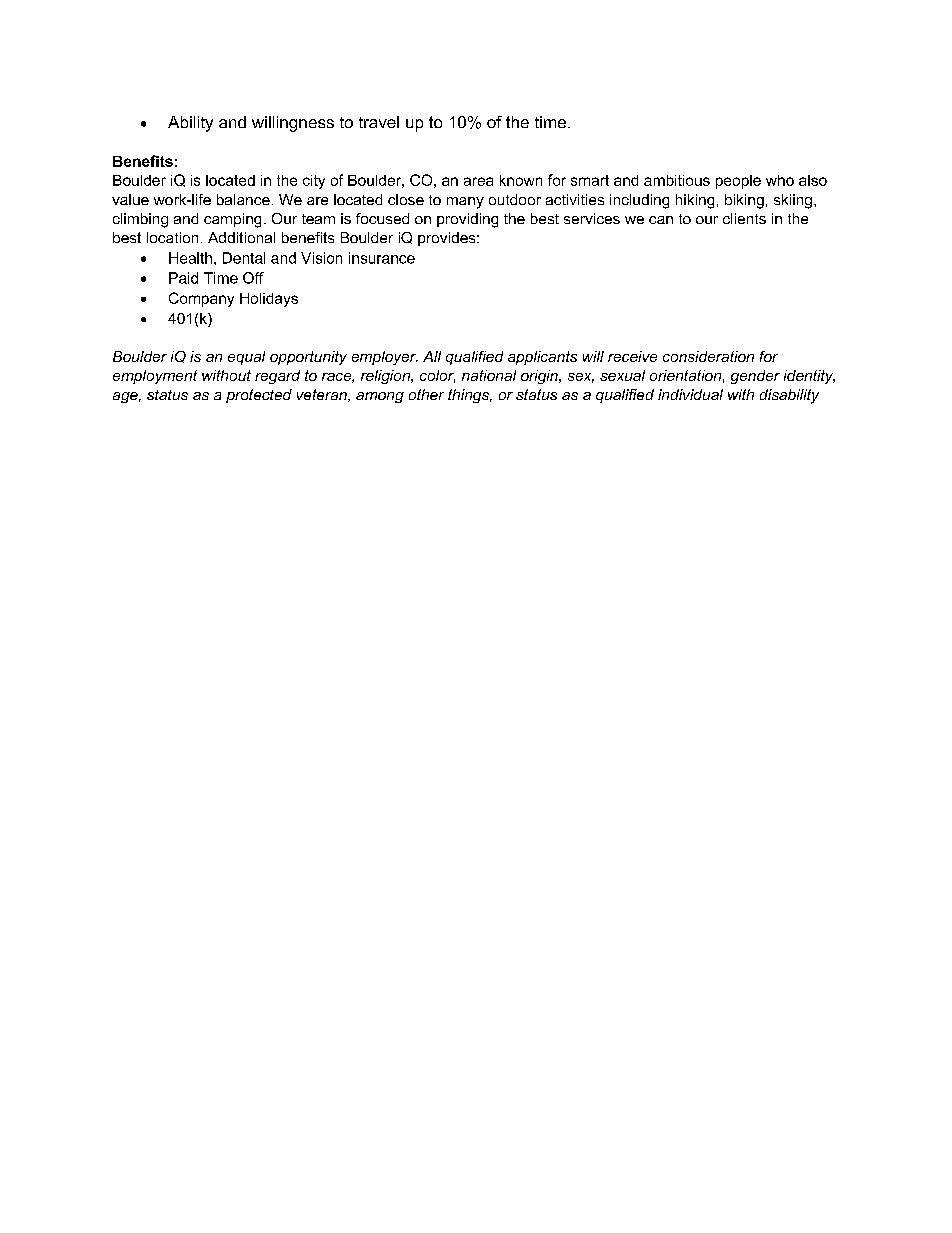 This screenshot has height=1233, width=952. What do you see at coordinates (780, 180) in the screenshot?
I see `who` at bounding box center [780, 180].
